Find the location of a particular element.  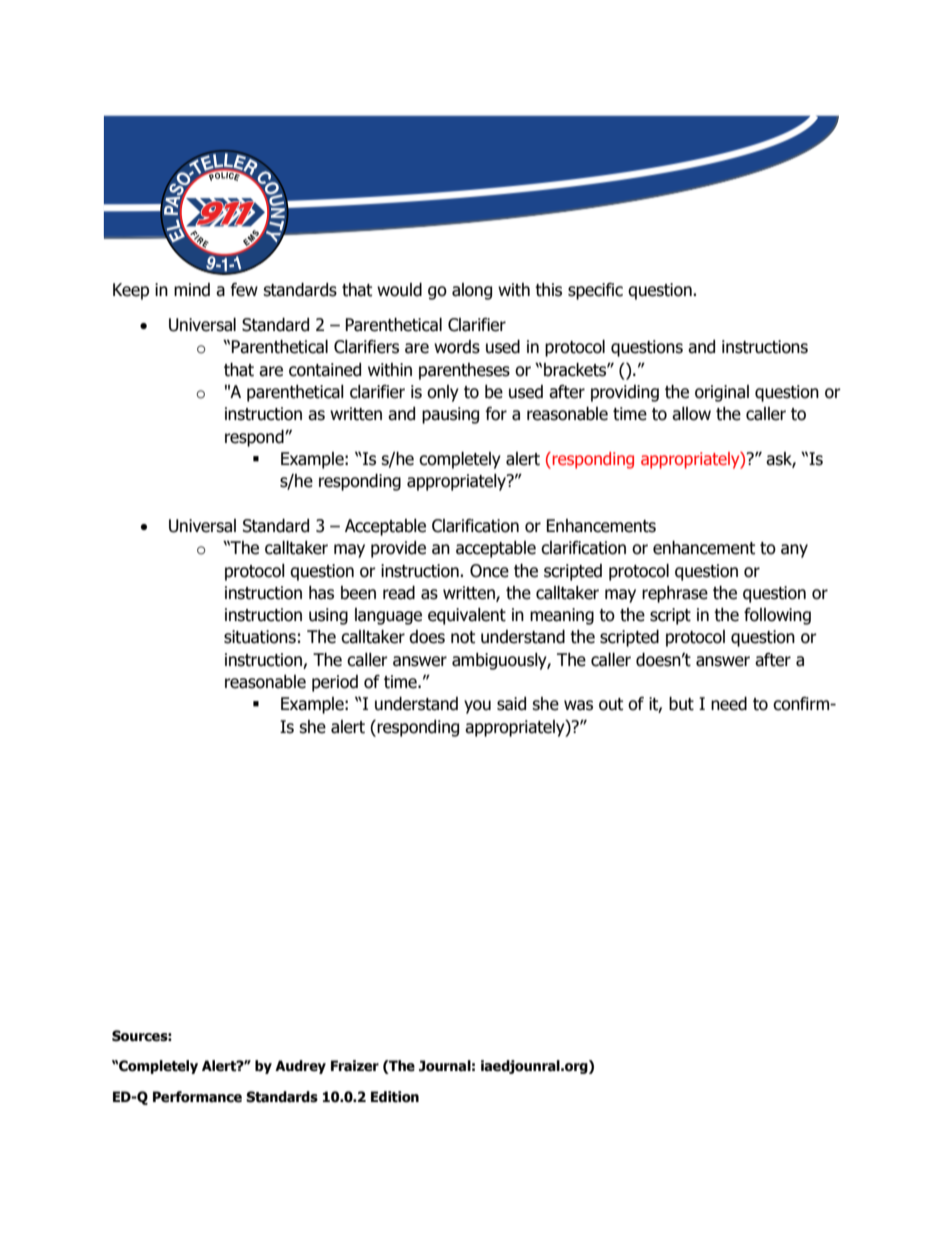

specific is located at coordinates (595, 291).
